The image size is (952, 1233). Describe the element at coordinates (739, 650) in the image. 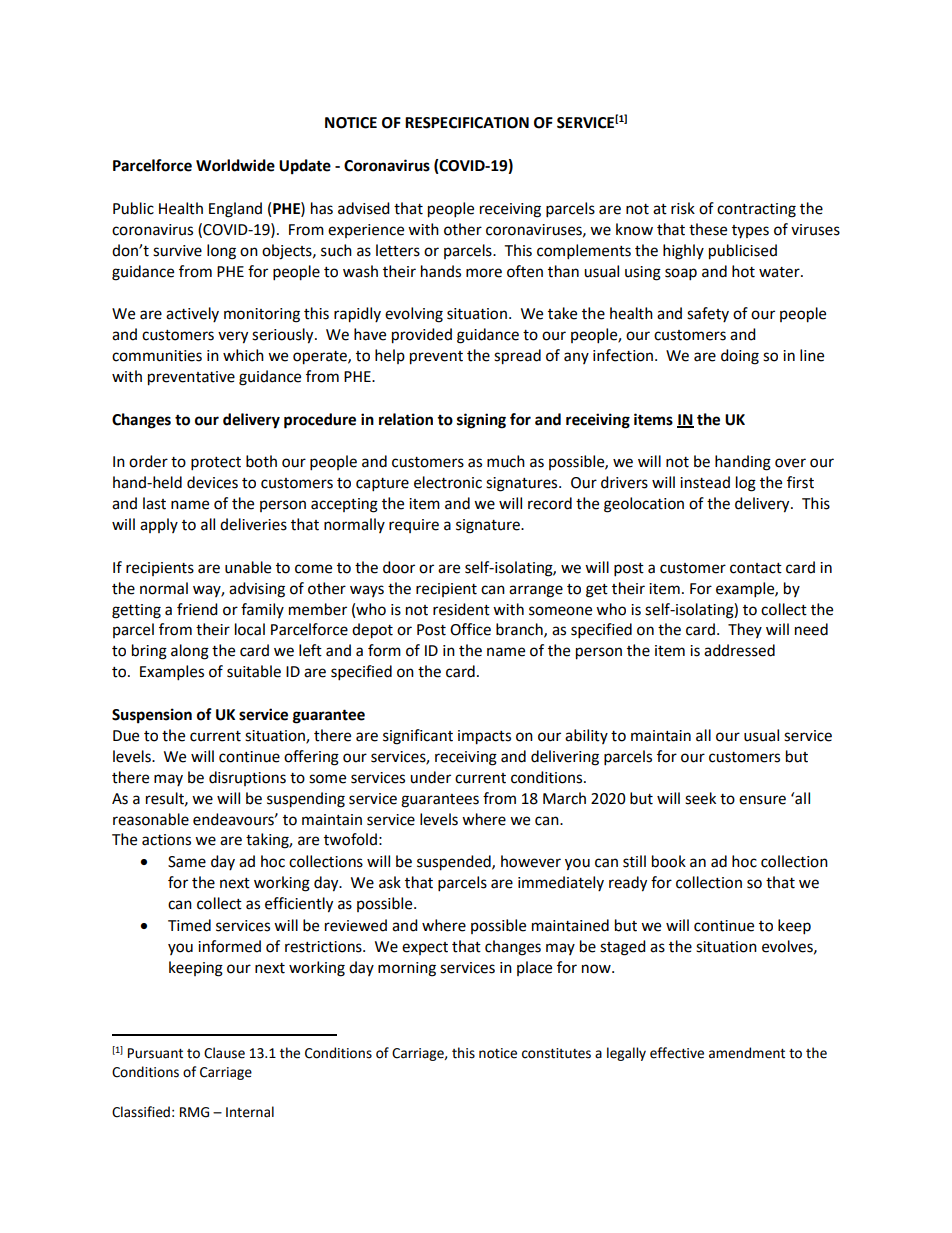

I see `addressed` at that location.
